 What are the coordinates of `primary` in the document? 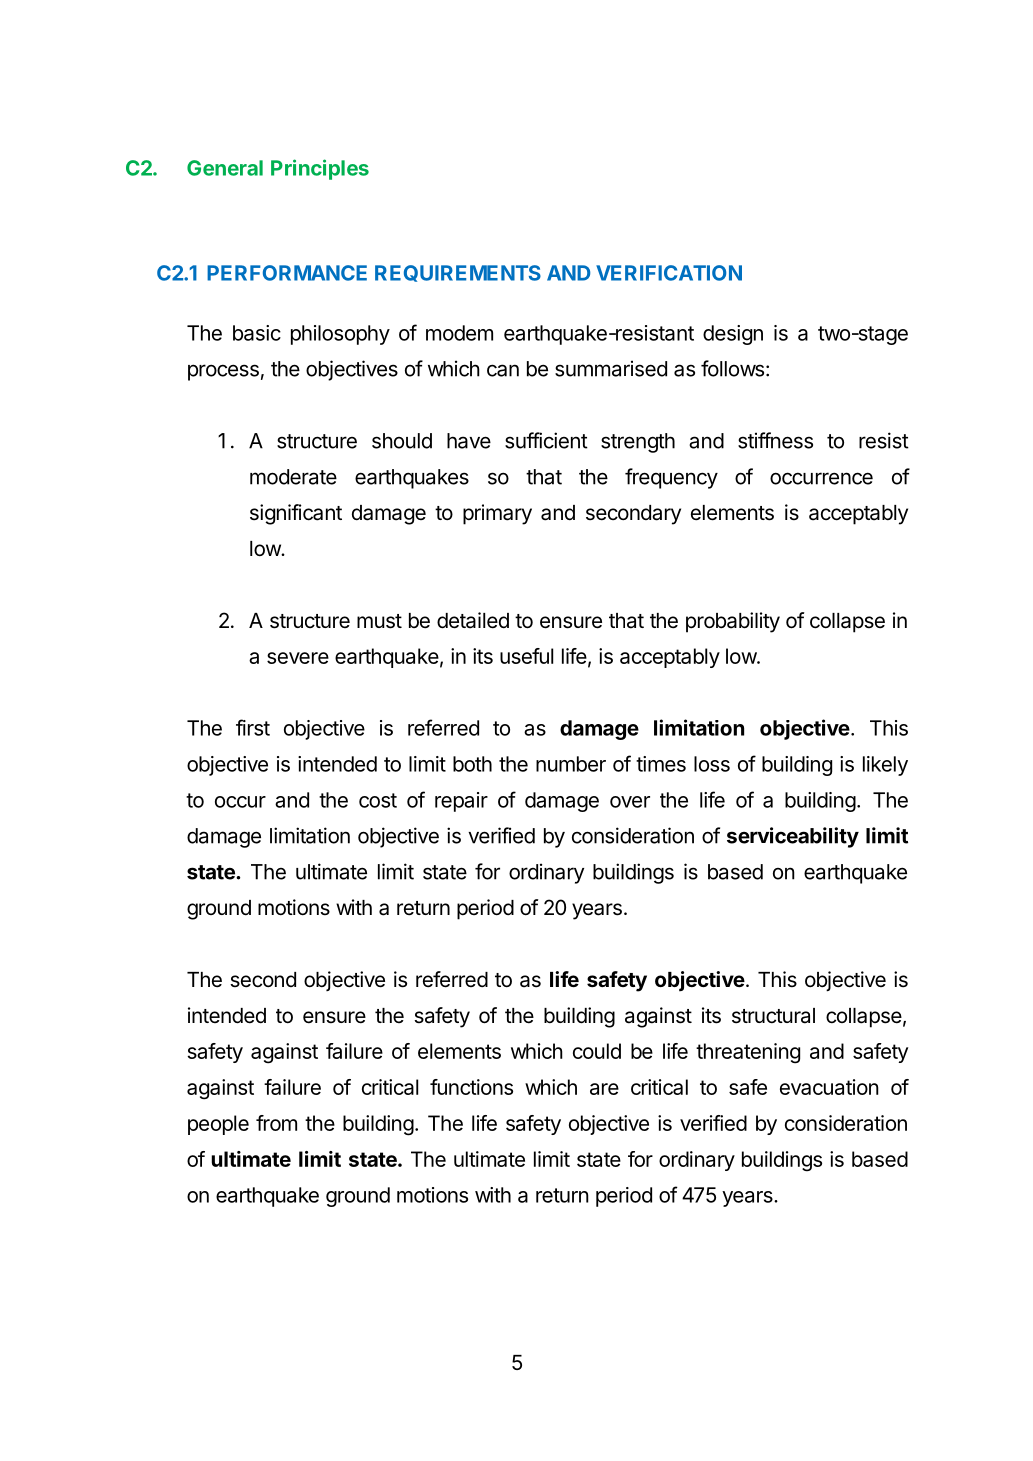 It's located at (497, 514).
